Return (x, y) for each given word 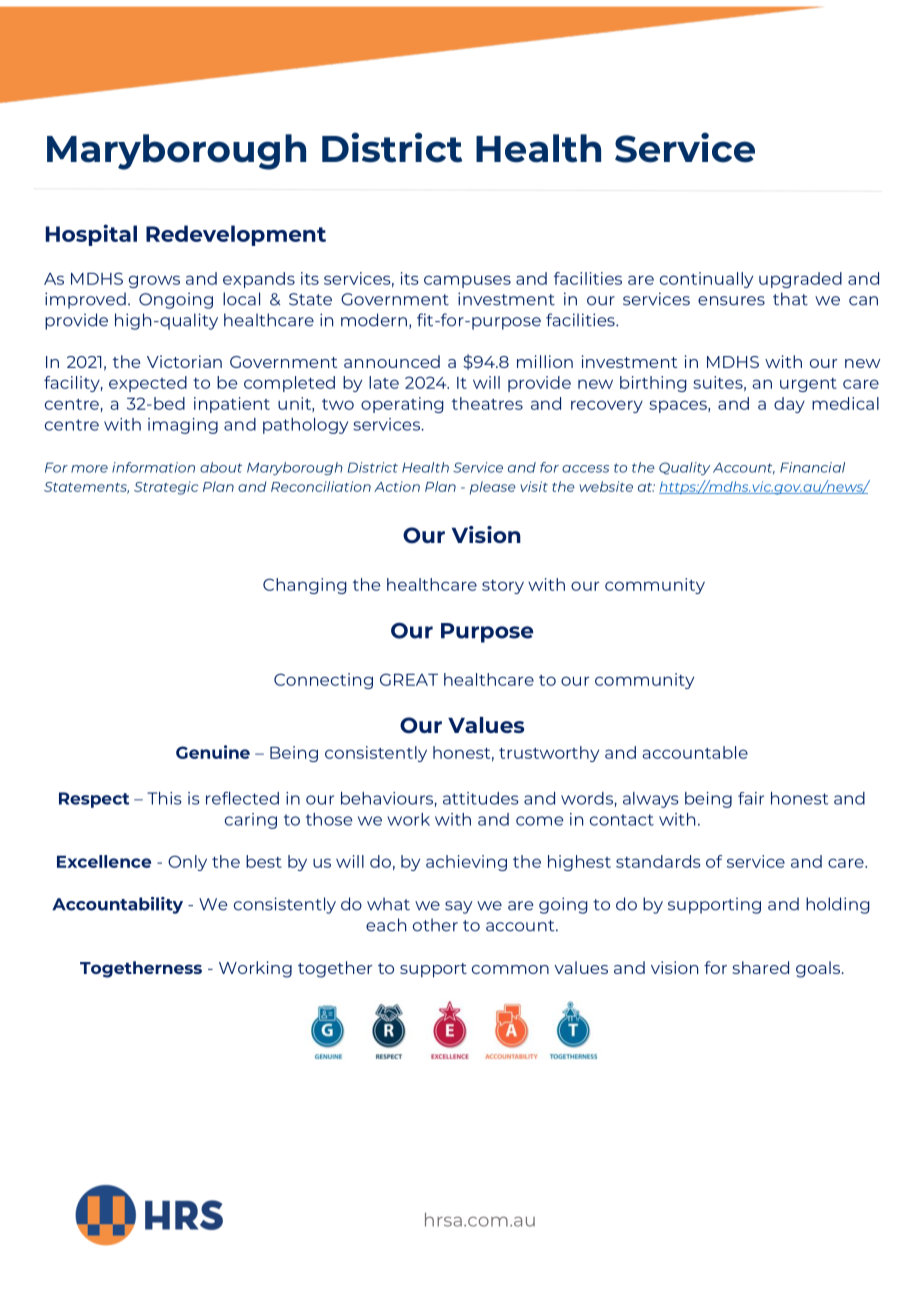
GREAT (409, 679)
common (510, 969)
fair (751, 798)
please (493, 488)
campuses (467, 281)
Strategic (166, 488)
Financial (812, 467)
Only (187, 863)
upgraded (800, 280)
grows (154, 281)
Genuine (213, 752)
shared (760, 967)
